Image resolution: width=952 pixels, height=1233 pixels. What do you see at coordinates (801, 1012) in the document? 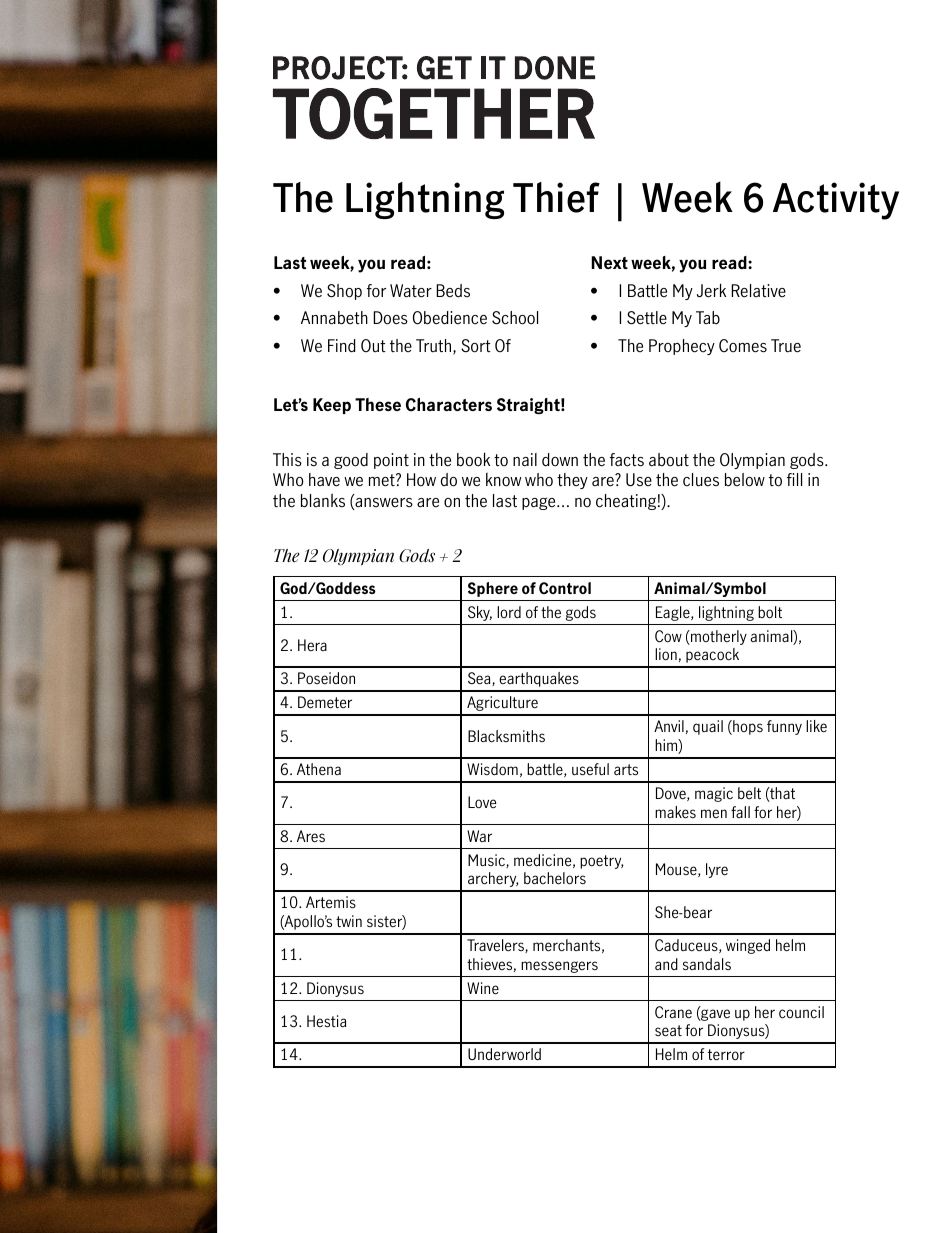
I see `council` at bounding box center [801, 1012].
